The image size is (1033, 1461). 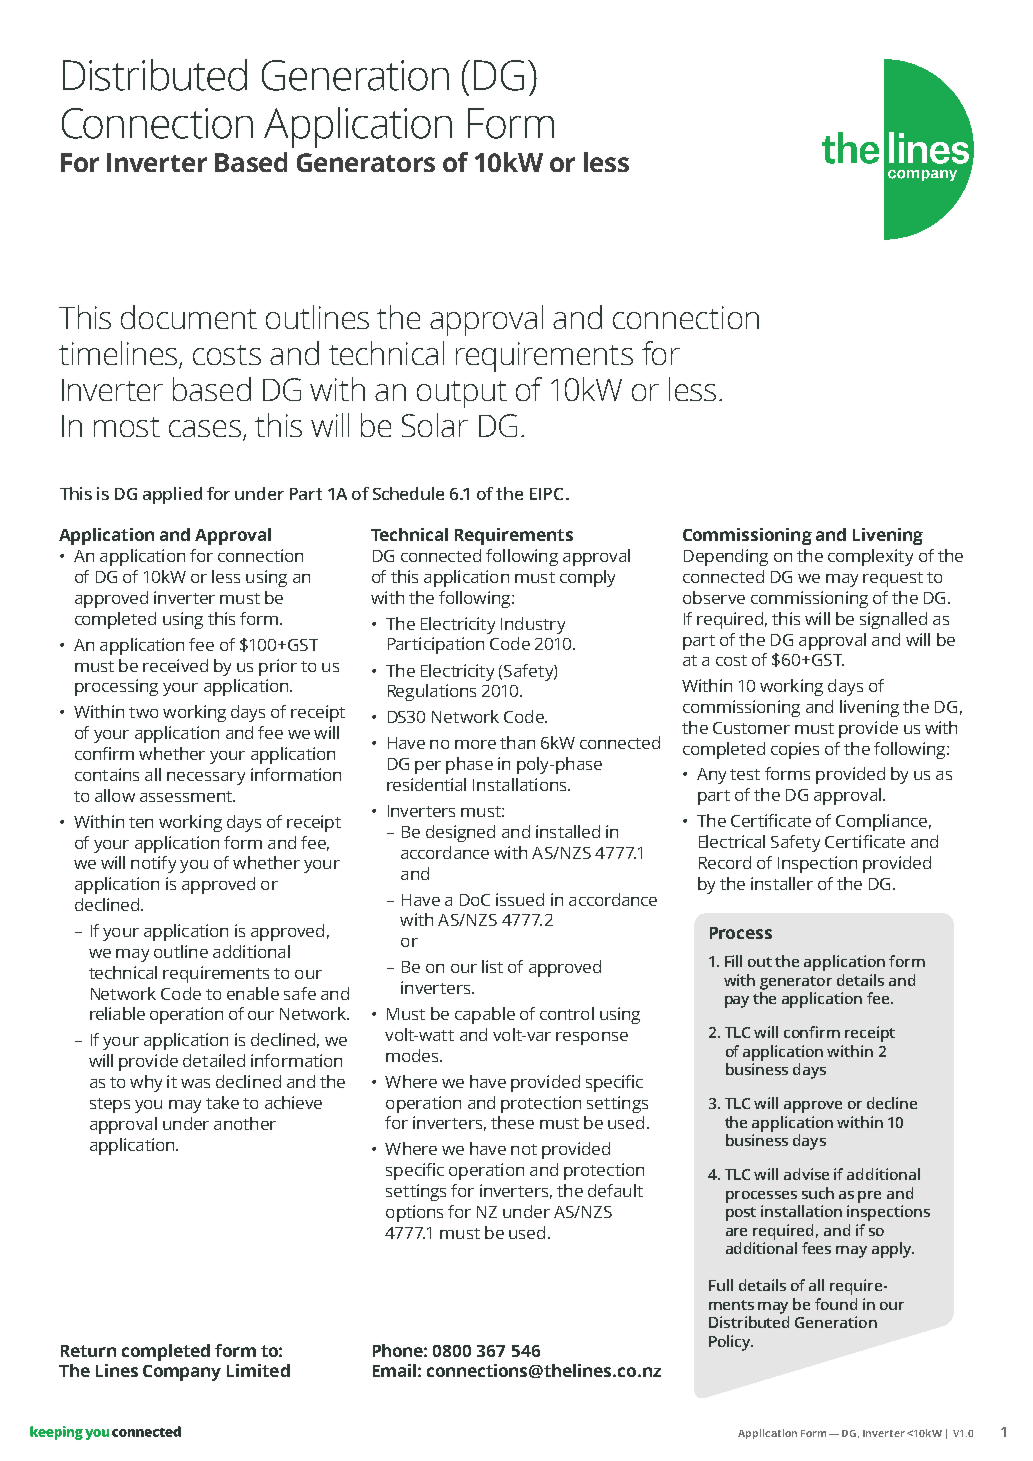 I want to click on Industry, so click(x=533, y=625).
